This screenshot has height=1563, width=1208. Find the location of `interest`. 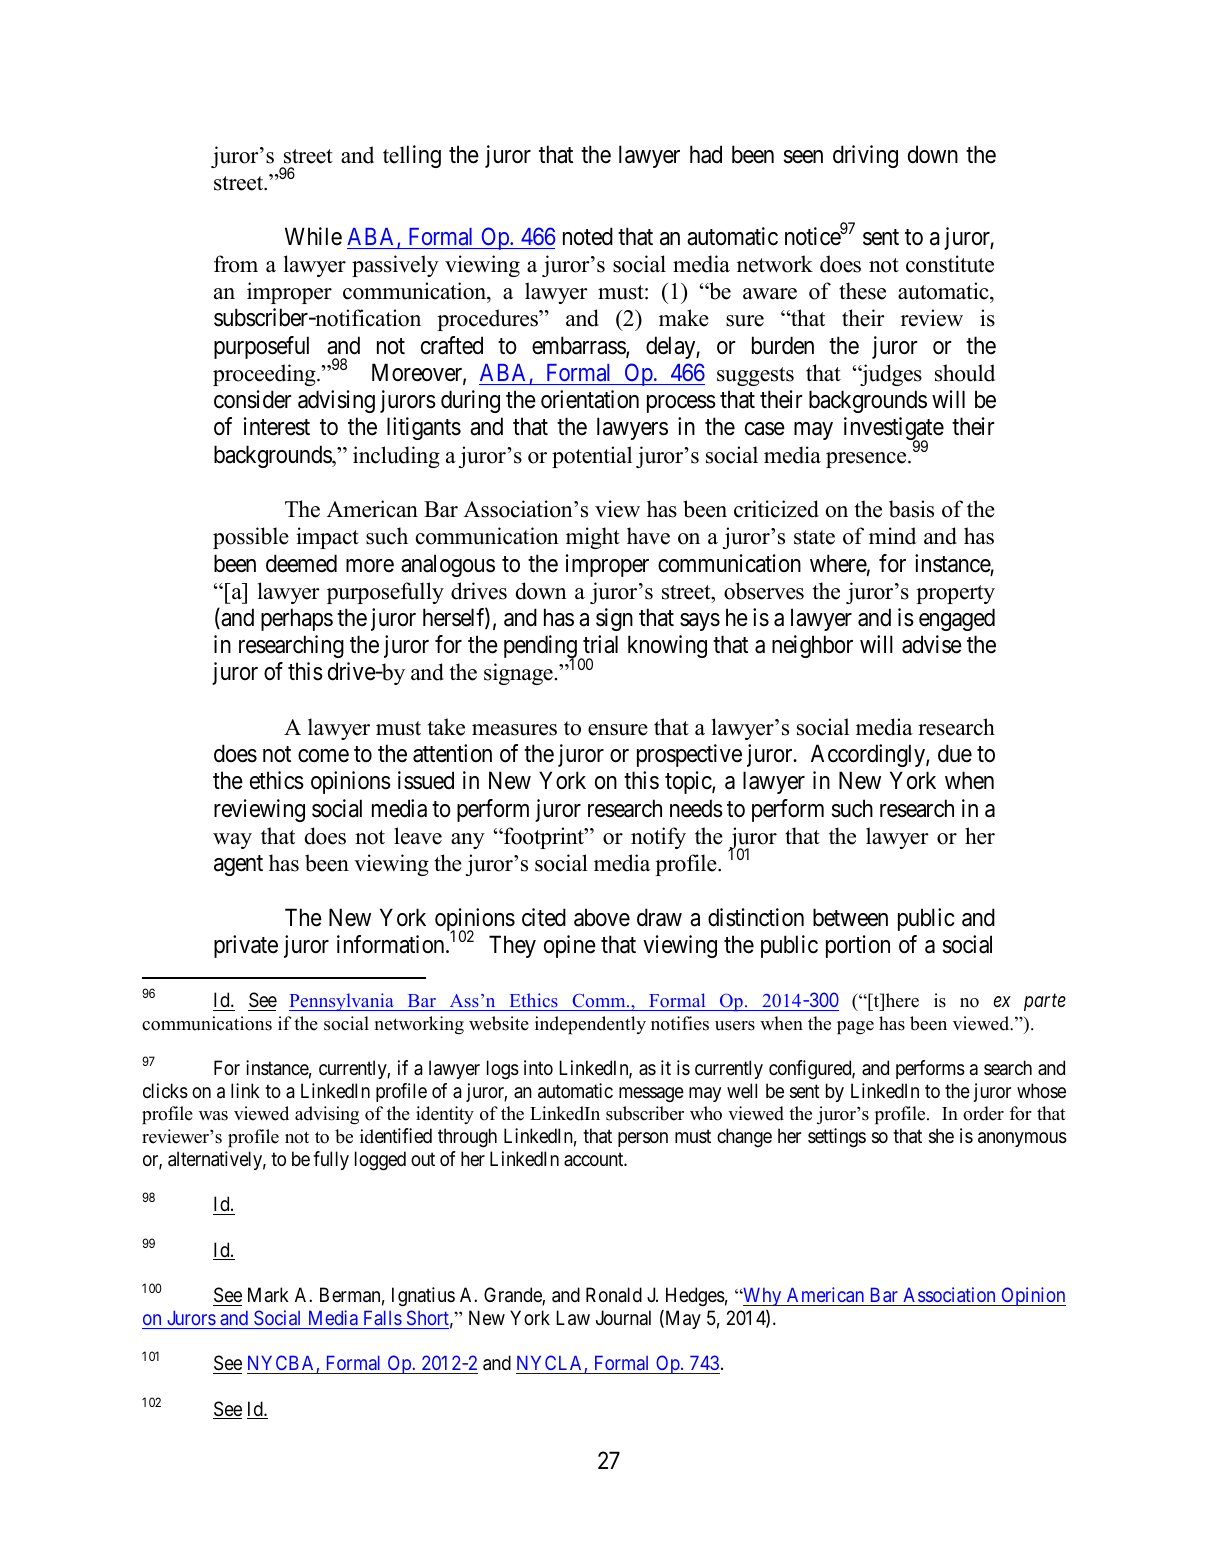

interest is located at coordinates (277, 426).
